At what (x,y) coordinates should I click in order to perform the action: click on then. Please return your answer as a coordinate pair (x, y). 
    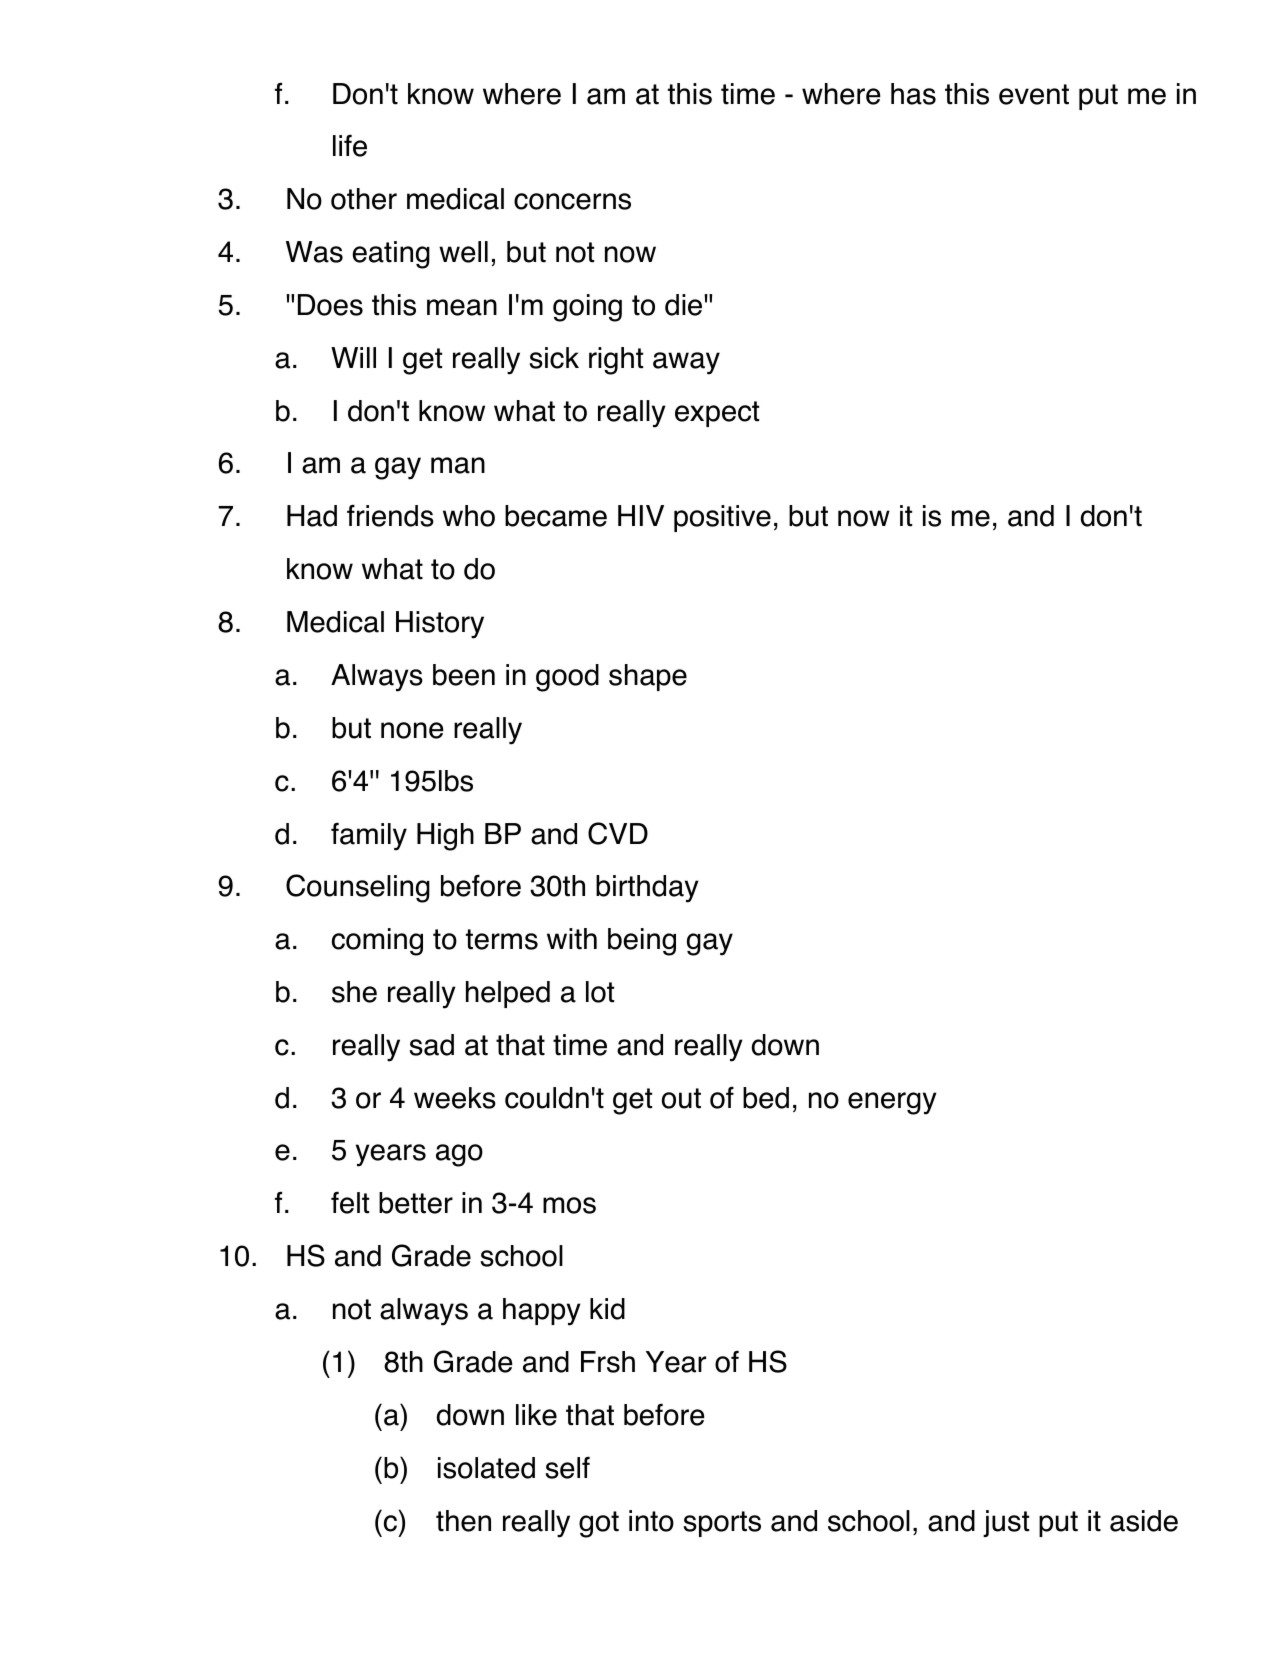
    Looking at the image, I should click on (463, 1521).
